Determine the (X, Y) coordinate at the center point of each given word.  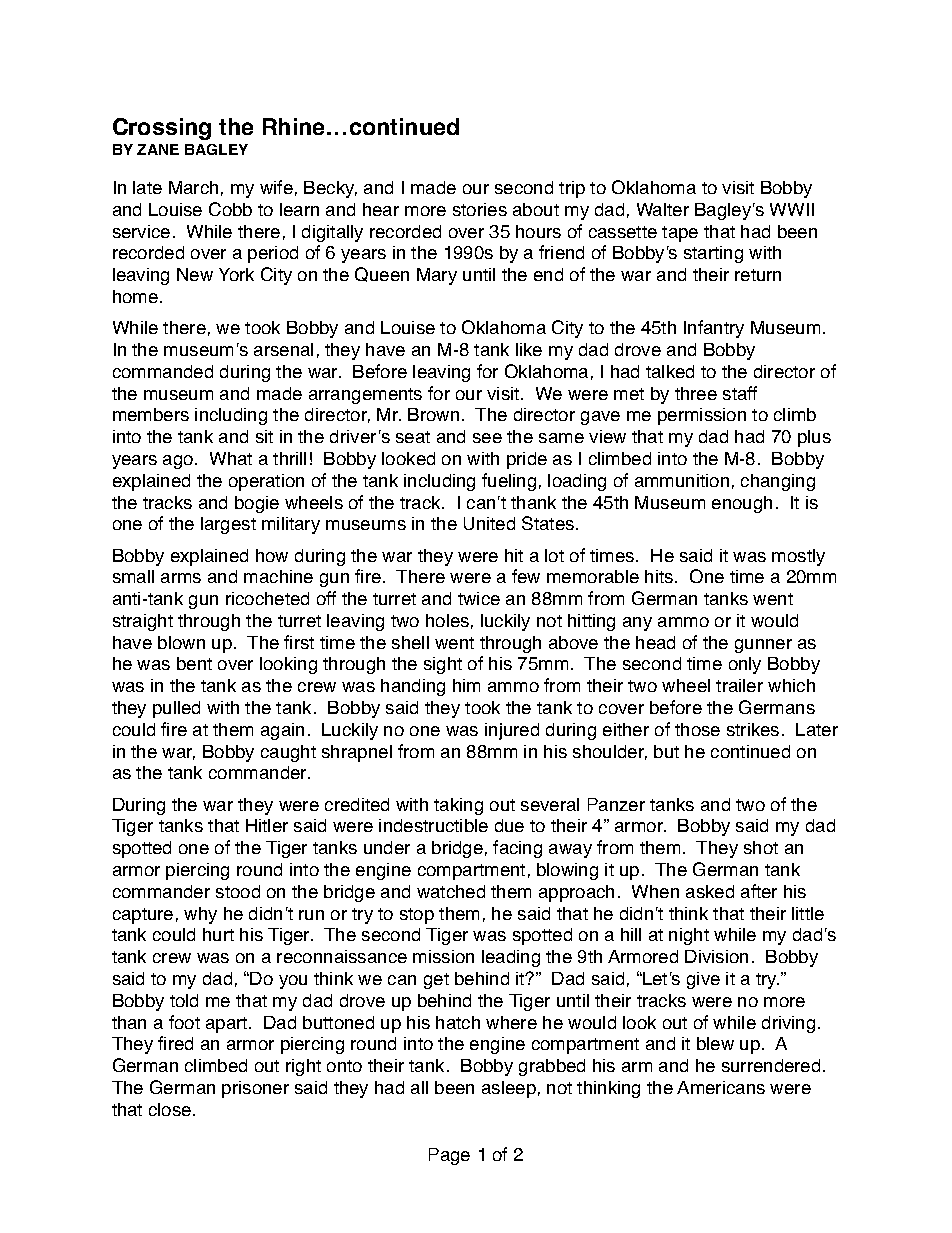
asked (710, 891)
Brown (433, 414)
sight (443, 665)
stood (238, 891)
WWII (792, 209)
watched (451, 891)
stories (480, 209)
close (171, 1109)
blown (181, 642)
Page (449, 1156)
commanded (163, 371)
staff (740, 393)
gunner (763, 646)
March (193, 187)
